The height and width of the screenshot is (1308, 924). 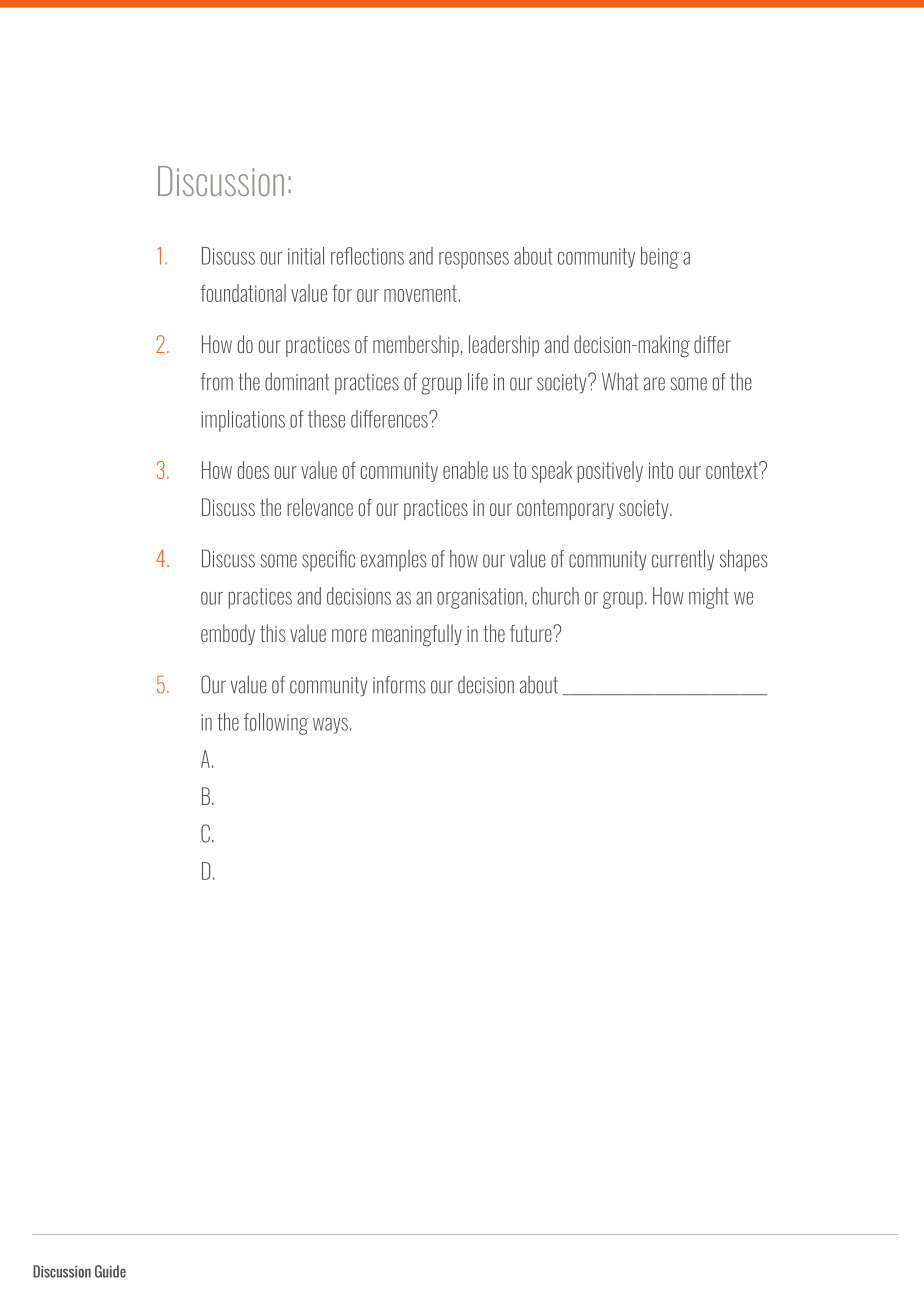 What do you see at coordinates (243, 293) in the screenshot?
I see `foundational` at bounding box center [243, 293].
